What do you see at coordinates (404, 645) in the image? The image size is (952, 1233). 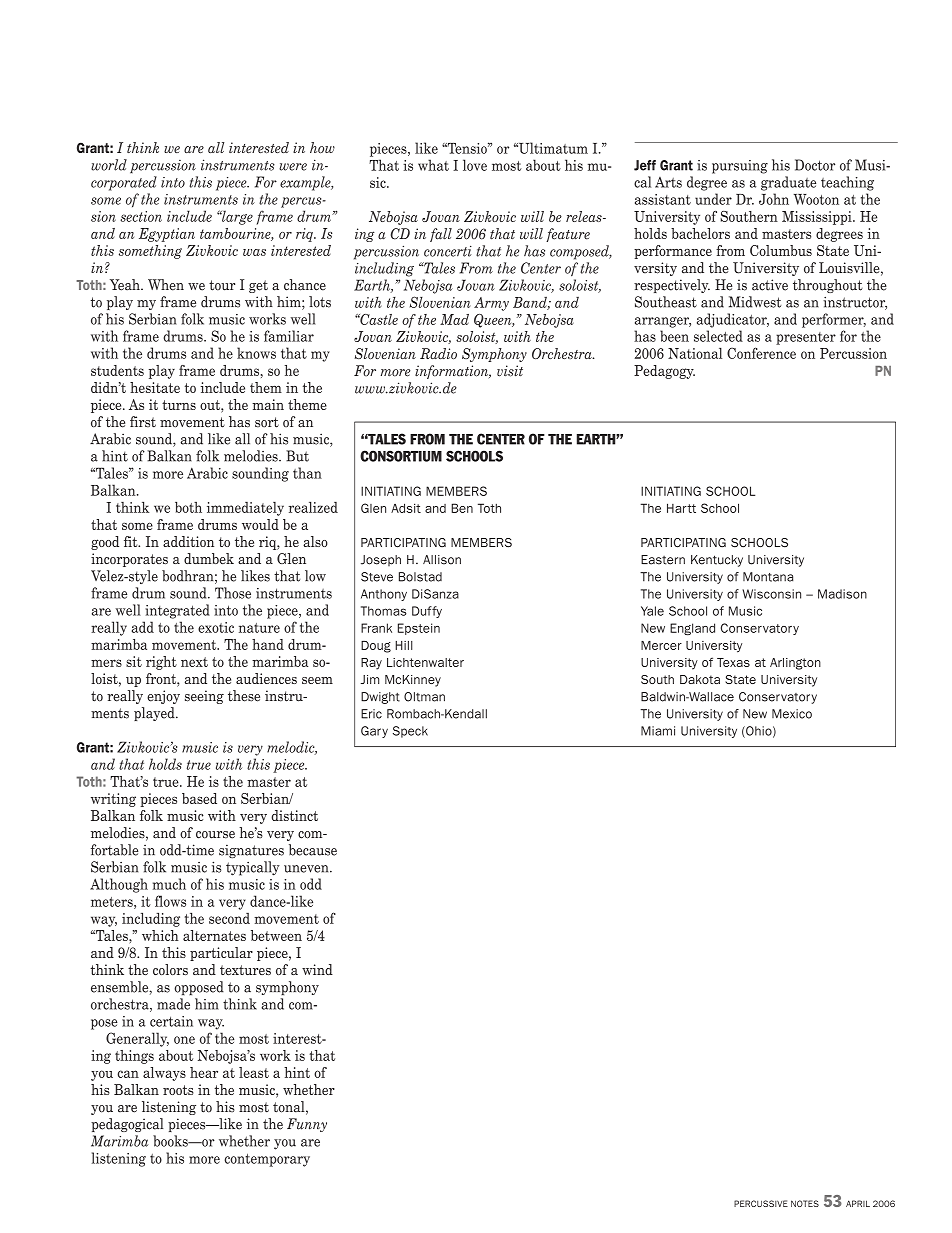 I see `Hill` at bounding box center [404, 645].
